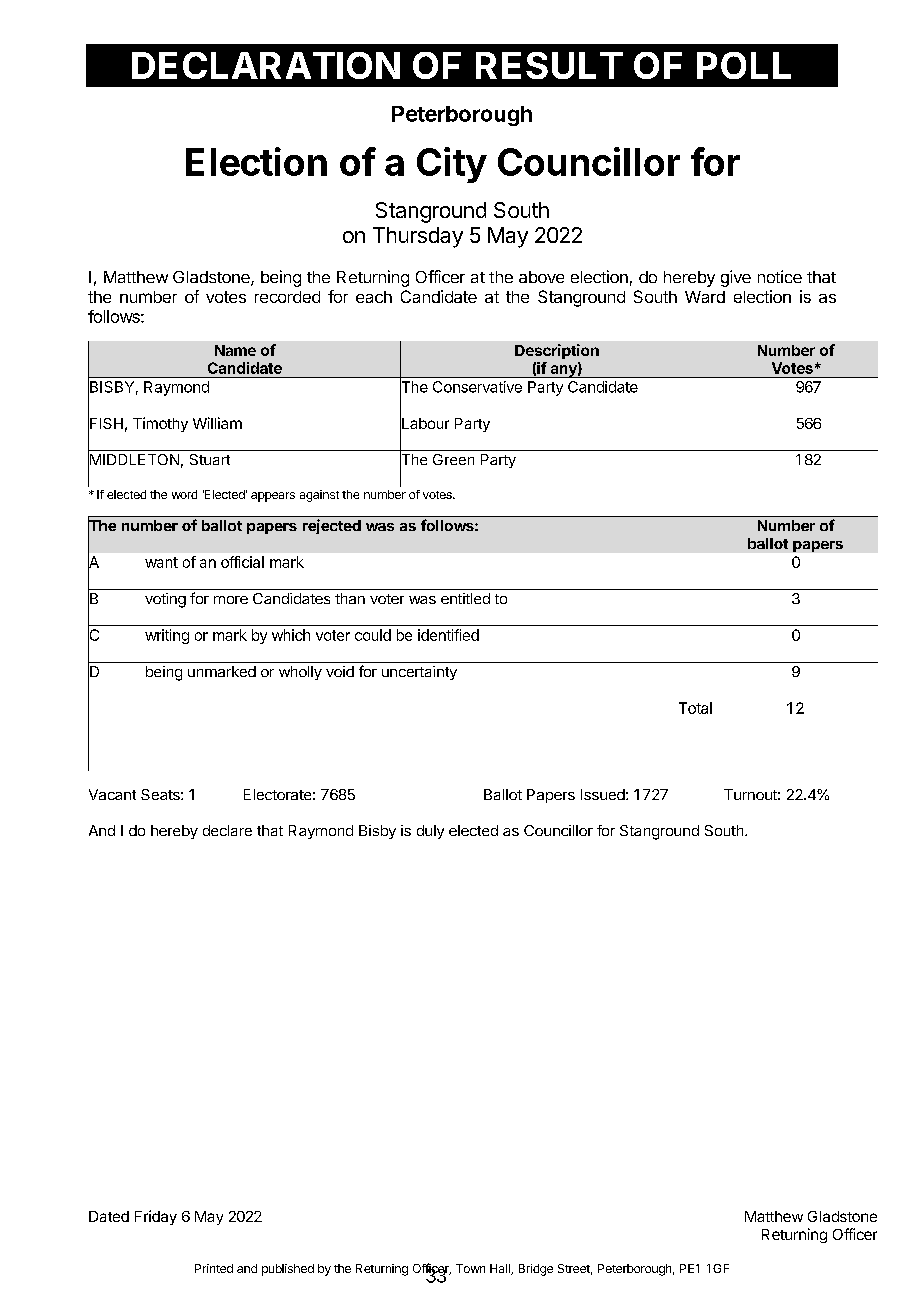 The height and width of the image is (1308, 924). What do you see at coordinates (744, 65) in the image?
I see `POLL` at bounding box center [744, 65].
